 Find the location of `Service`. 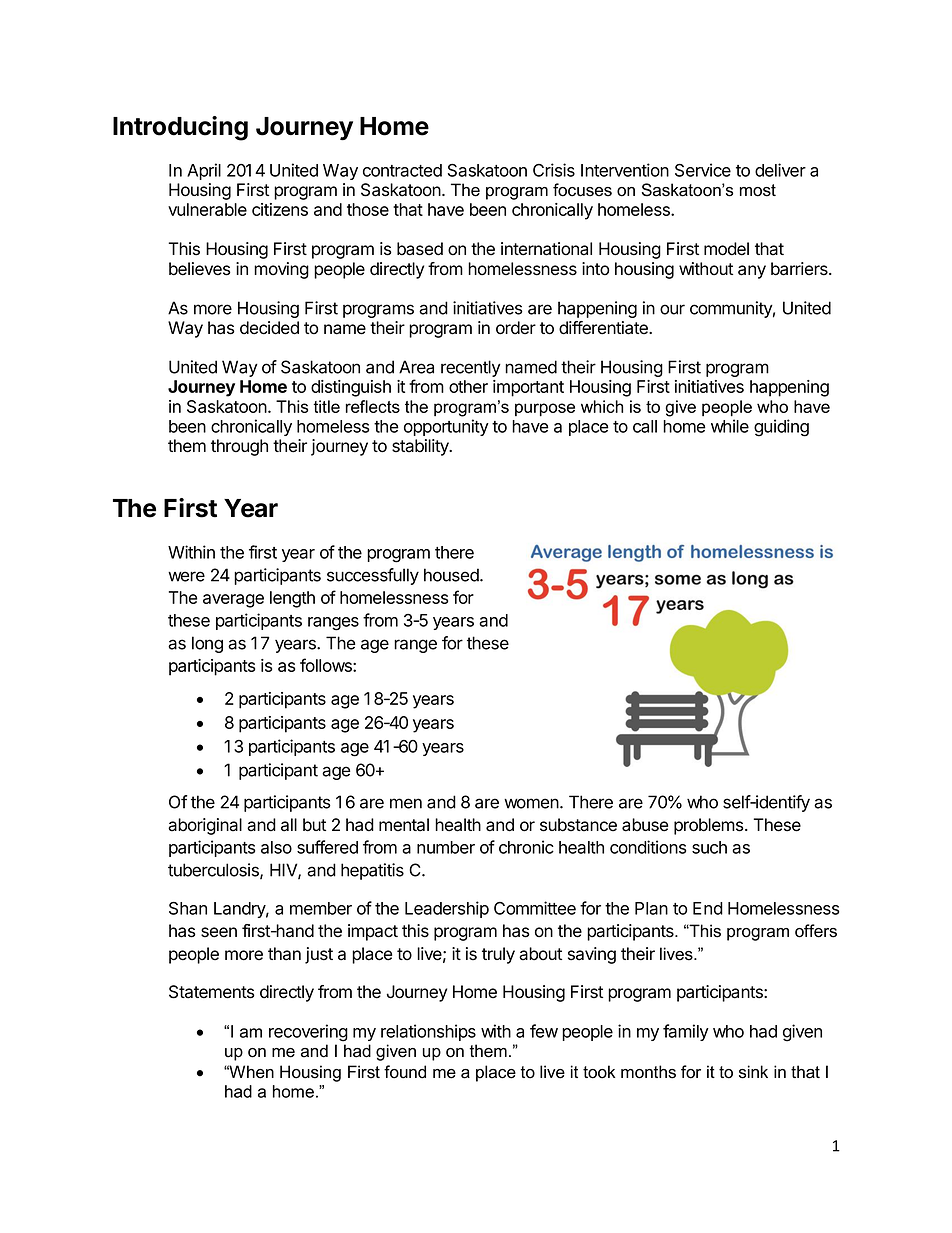

Service is located at coordinates (703, 170).
